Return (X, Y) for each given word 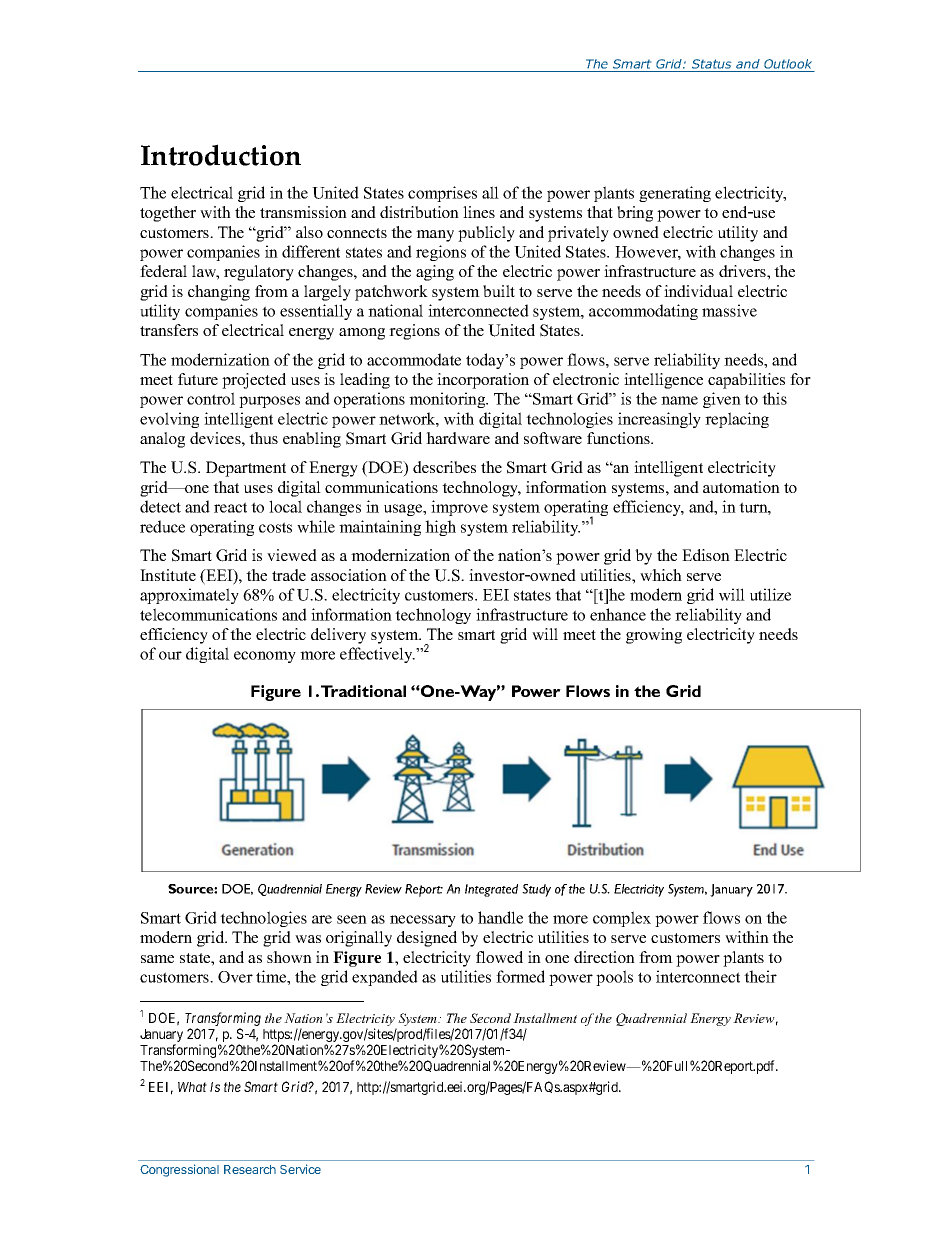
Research (250, 1169)
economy (265, 657)
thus (263, 438)
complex (622, 919)
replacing (737, 420)
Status (711, 64)
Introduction (221, 155)
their (760, 976)
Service (300, 1169)
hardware (458, 438)
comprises (442, 194)
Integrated (491, 890)
